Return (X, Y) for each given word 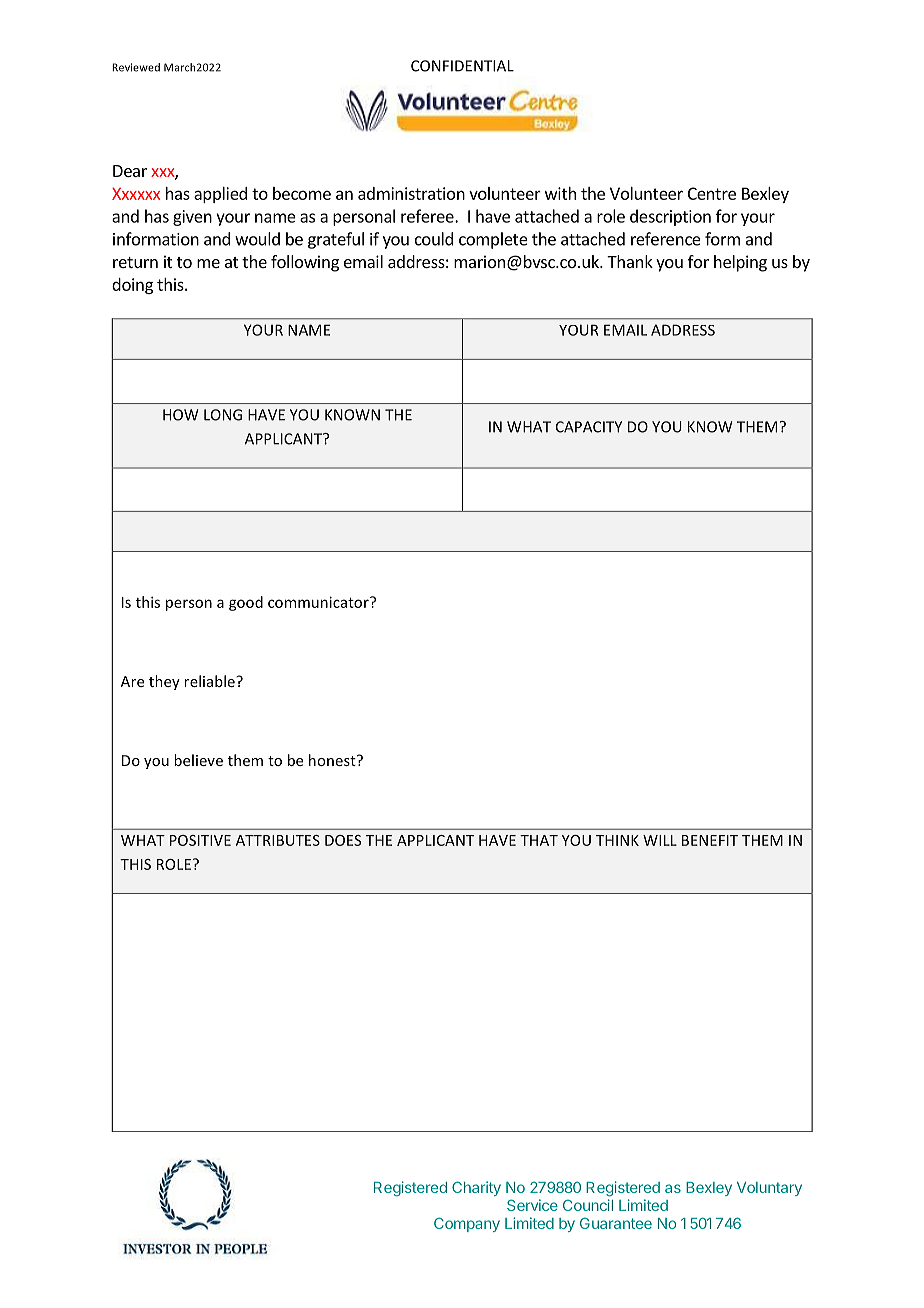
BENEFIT (710, 840)
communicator (319, 602)
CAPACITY (589, 427)
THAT (539, 840)
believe (198, 760)
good (246, 603)
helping (740, 263)
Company (467, 1224)
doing (132, 286)
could (434, 239)
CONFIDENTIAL (462, 66)
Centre (712, 193)
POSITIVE (200, 840)
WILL (660, 840)
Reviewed (136, 67)
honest (333, 760)
